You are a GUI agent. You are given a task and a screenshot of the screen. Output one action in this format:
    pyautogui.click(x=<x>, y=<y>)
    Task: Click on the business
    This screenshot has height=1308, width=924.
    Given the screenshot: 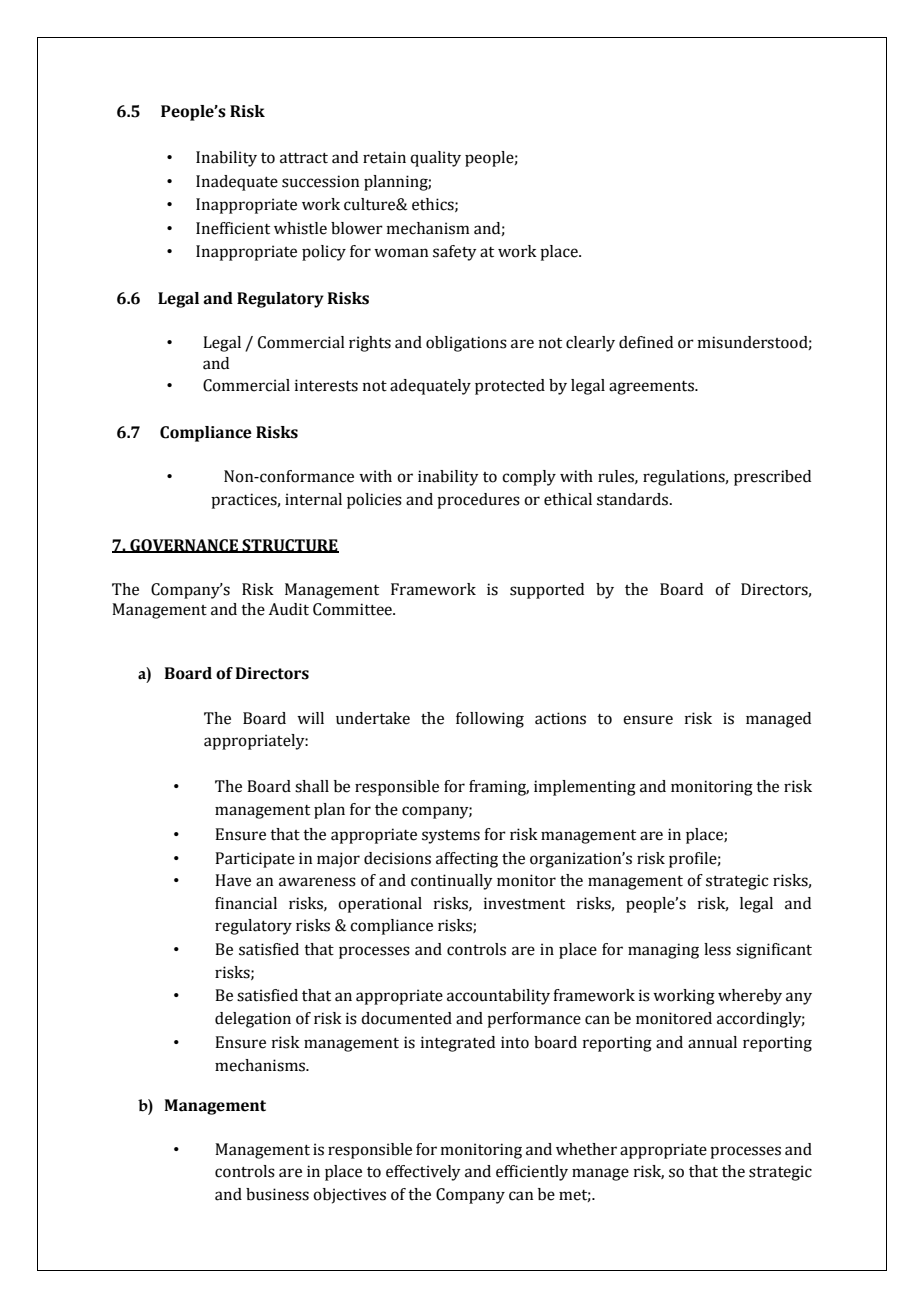 What is the action you would take?
    pyautogui.click(x=277, y=1194)
